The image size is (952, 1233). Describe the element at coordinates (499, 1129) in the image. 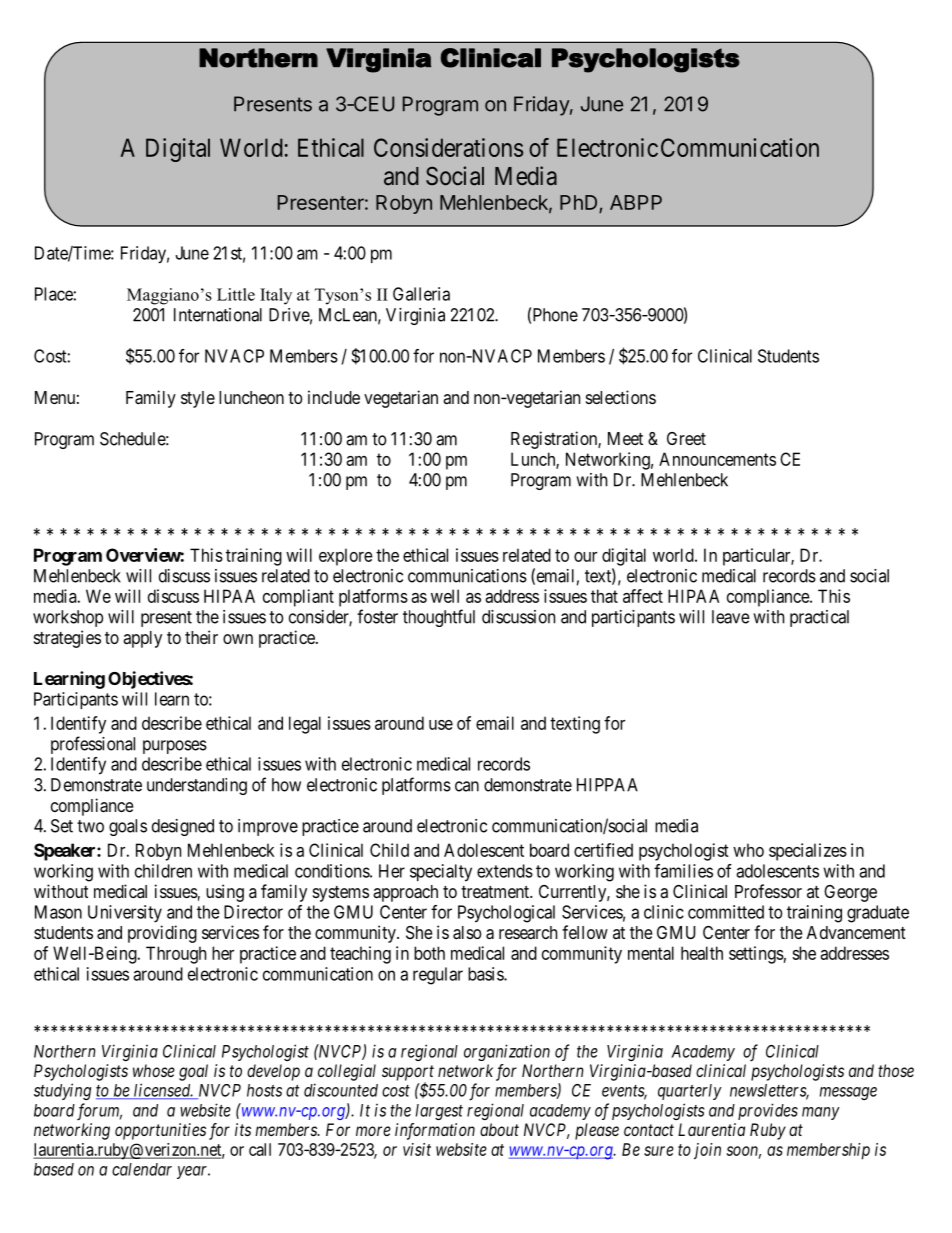

I see `about` at that location.
